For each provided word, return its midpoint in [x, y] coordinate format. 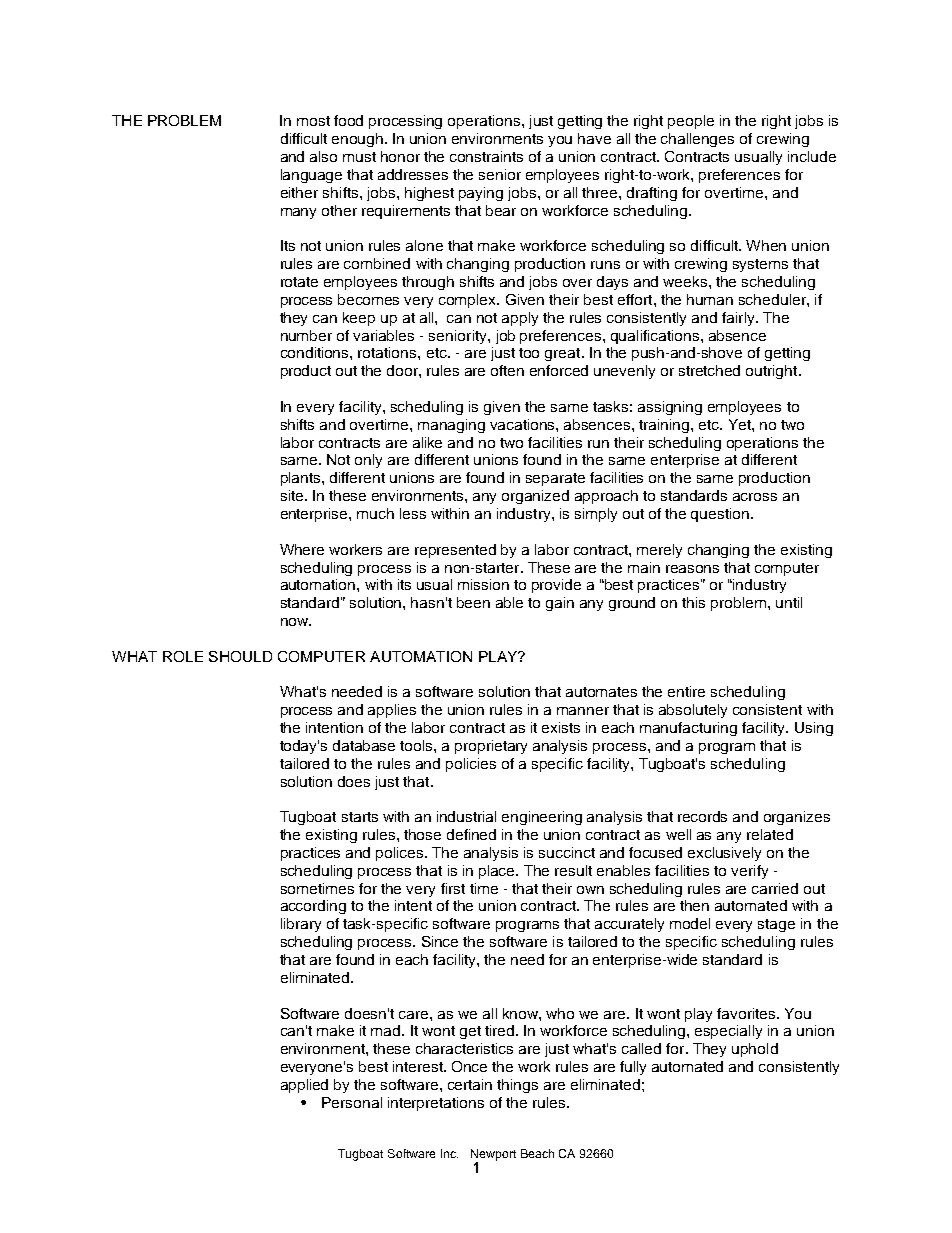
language [311, 176]
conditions [316, 352]
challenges [697, 140]
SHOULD [240, 656]
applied [304, 1086]
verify [749, 872]
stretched [709, 370]
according [313, 907]
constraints [486, 156]
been [473, 602]
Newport [493, 1156]
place [498, 872]
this [693, 602]
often [507, 370]
